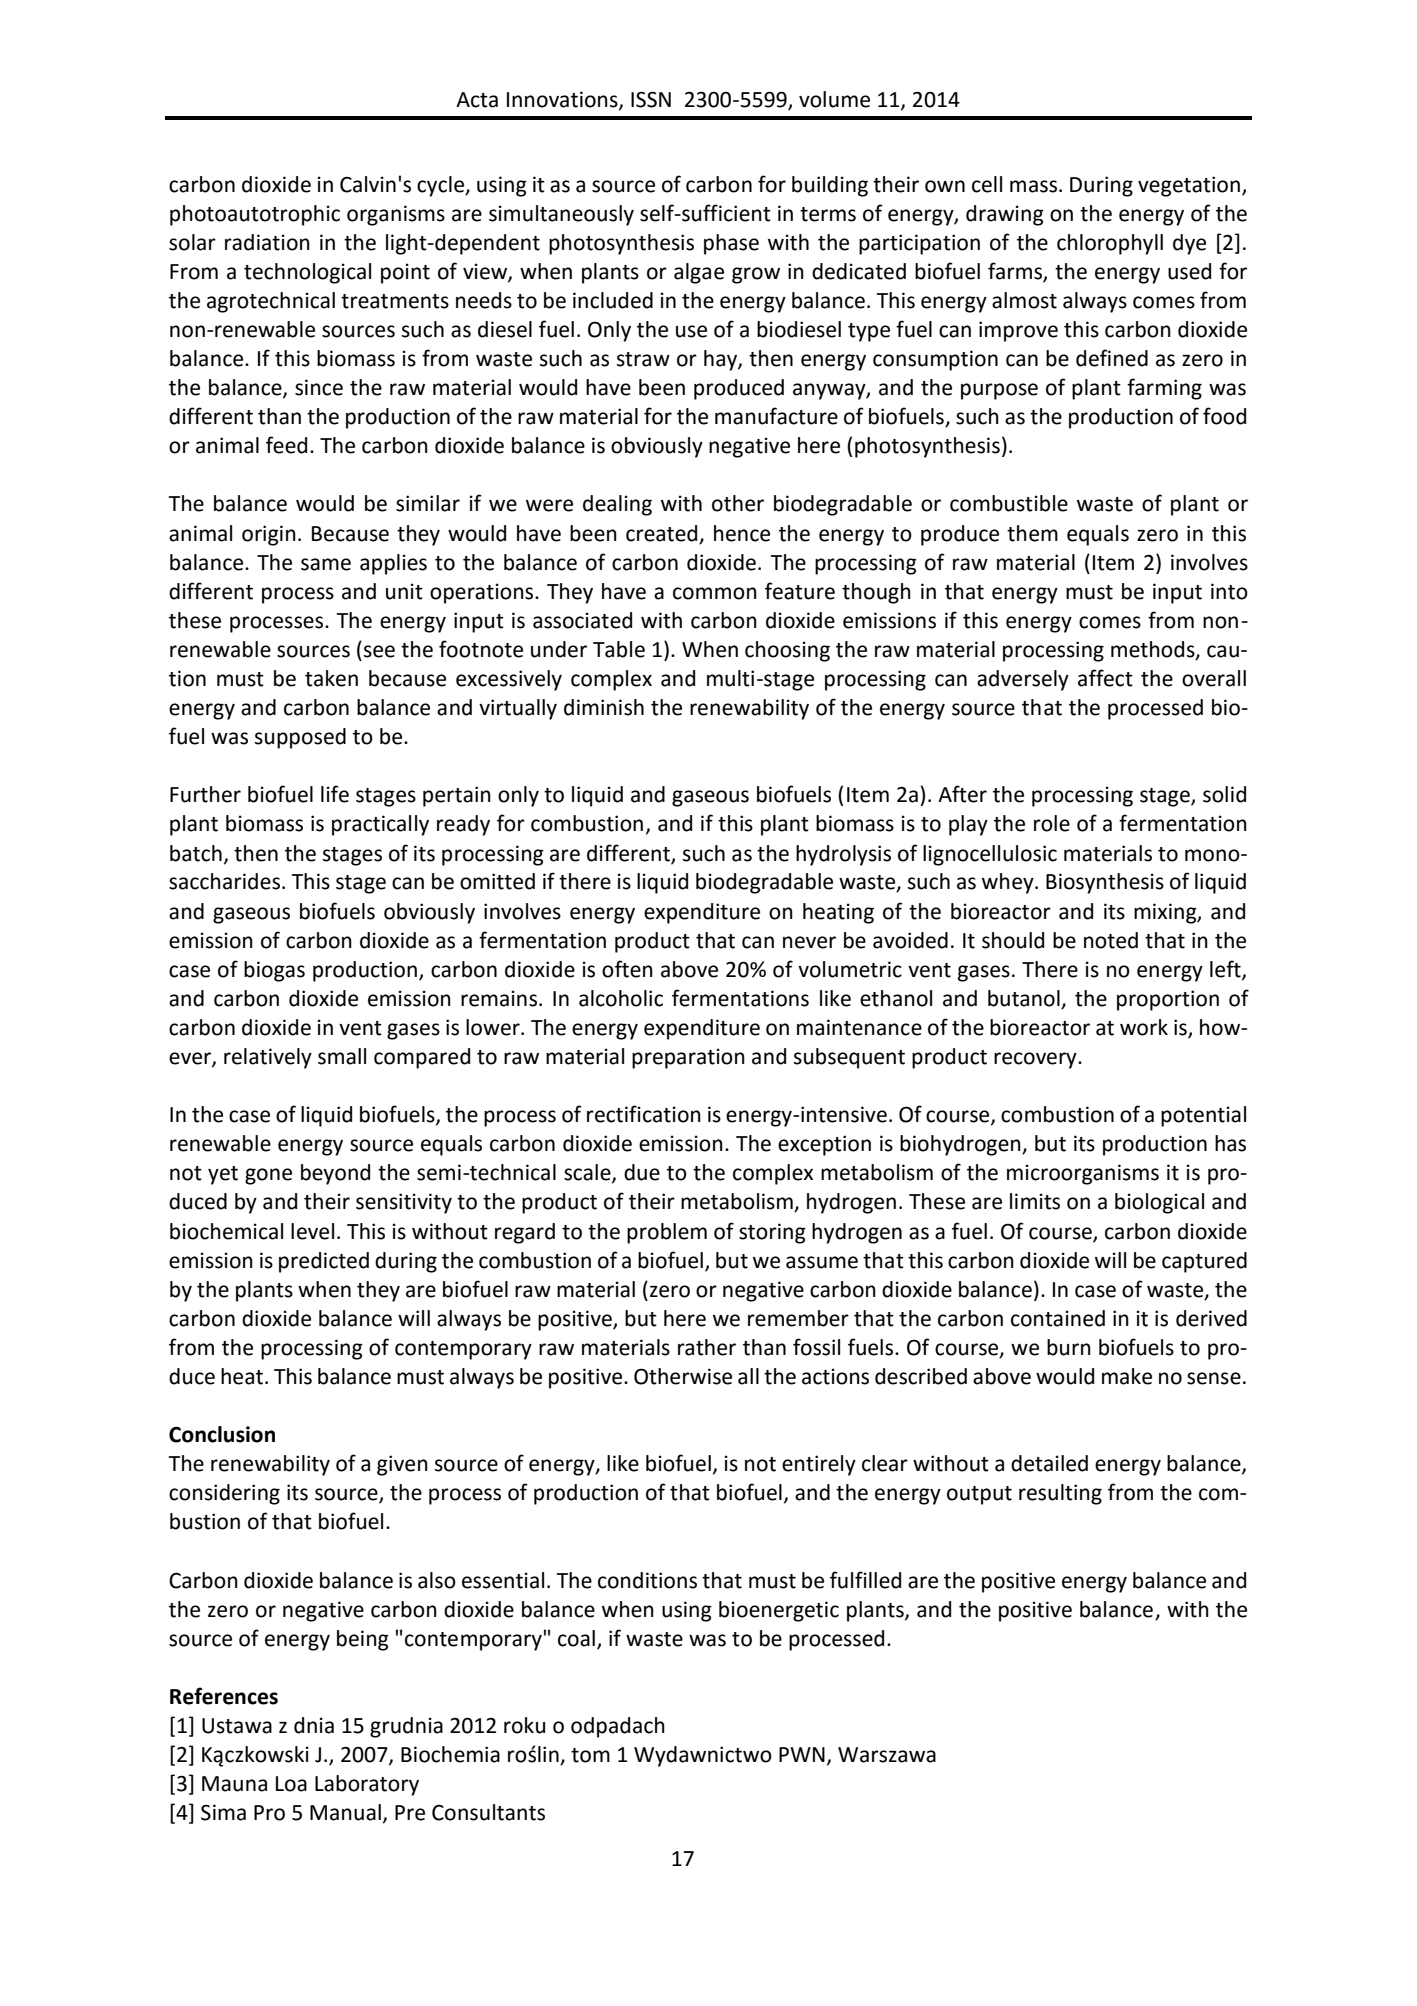 The image size is (1417, 2006). Describe the element at coordinates (307, 273) in the screenshot. I see `technological` at that location.
